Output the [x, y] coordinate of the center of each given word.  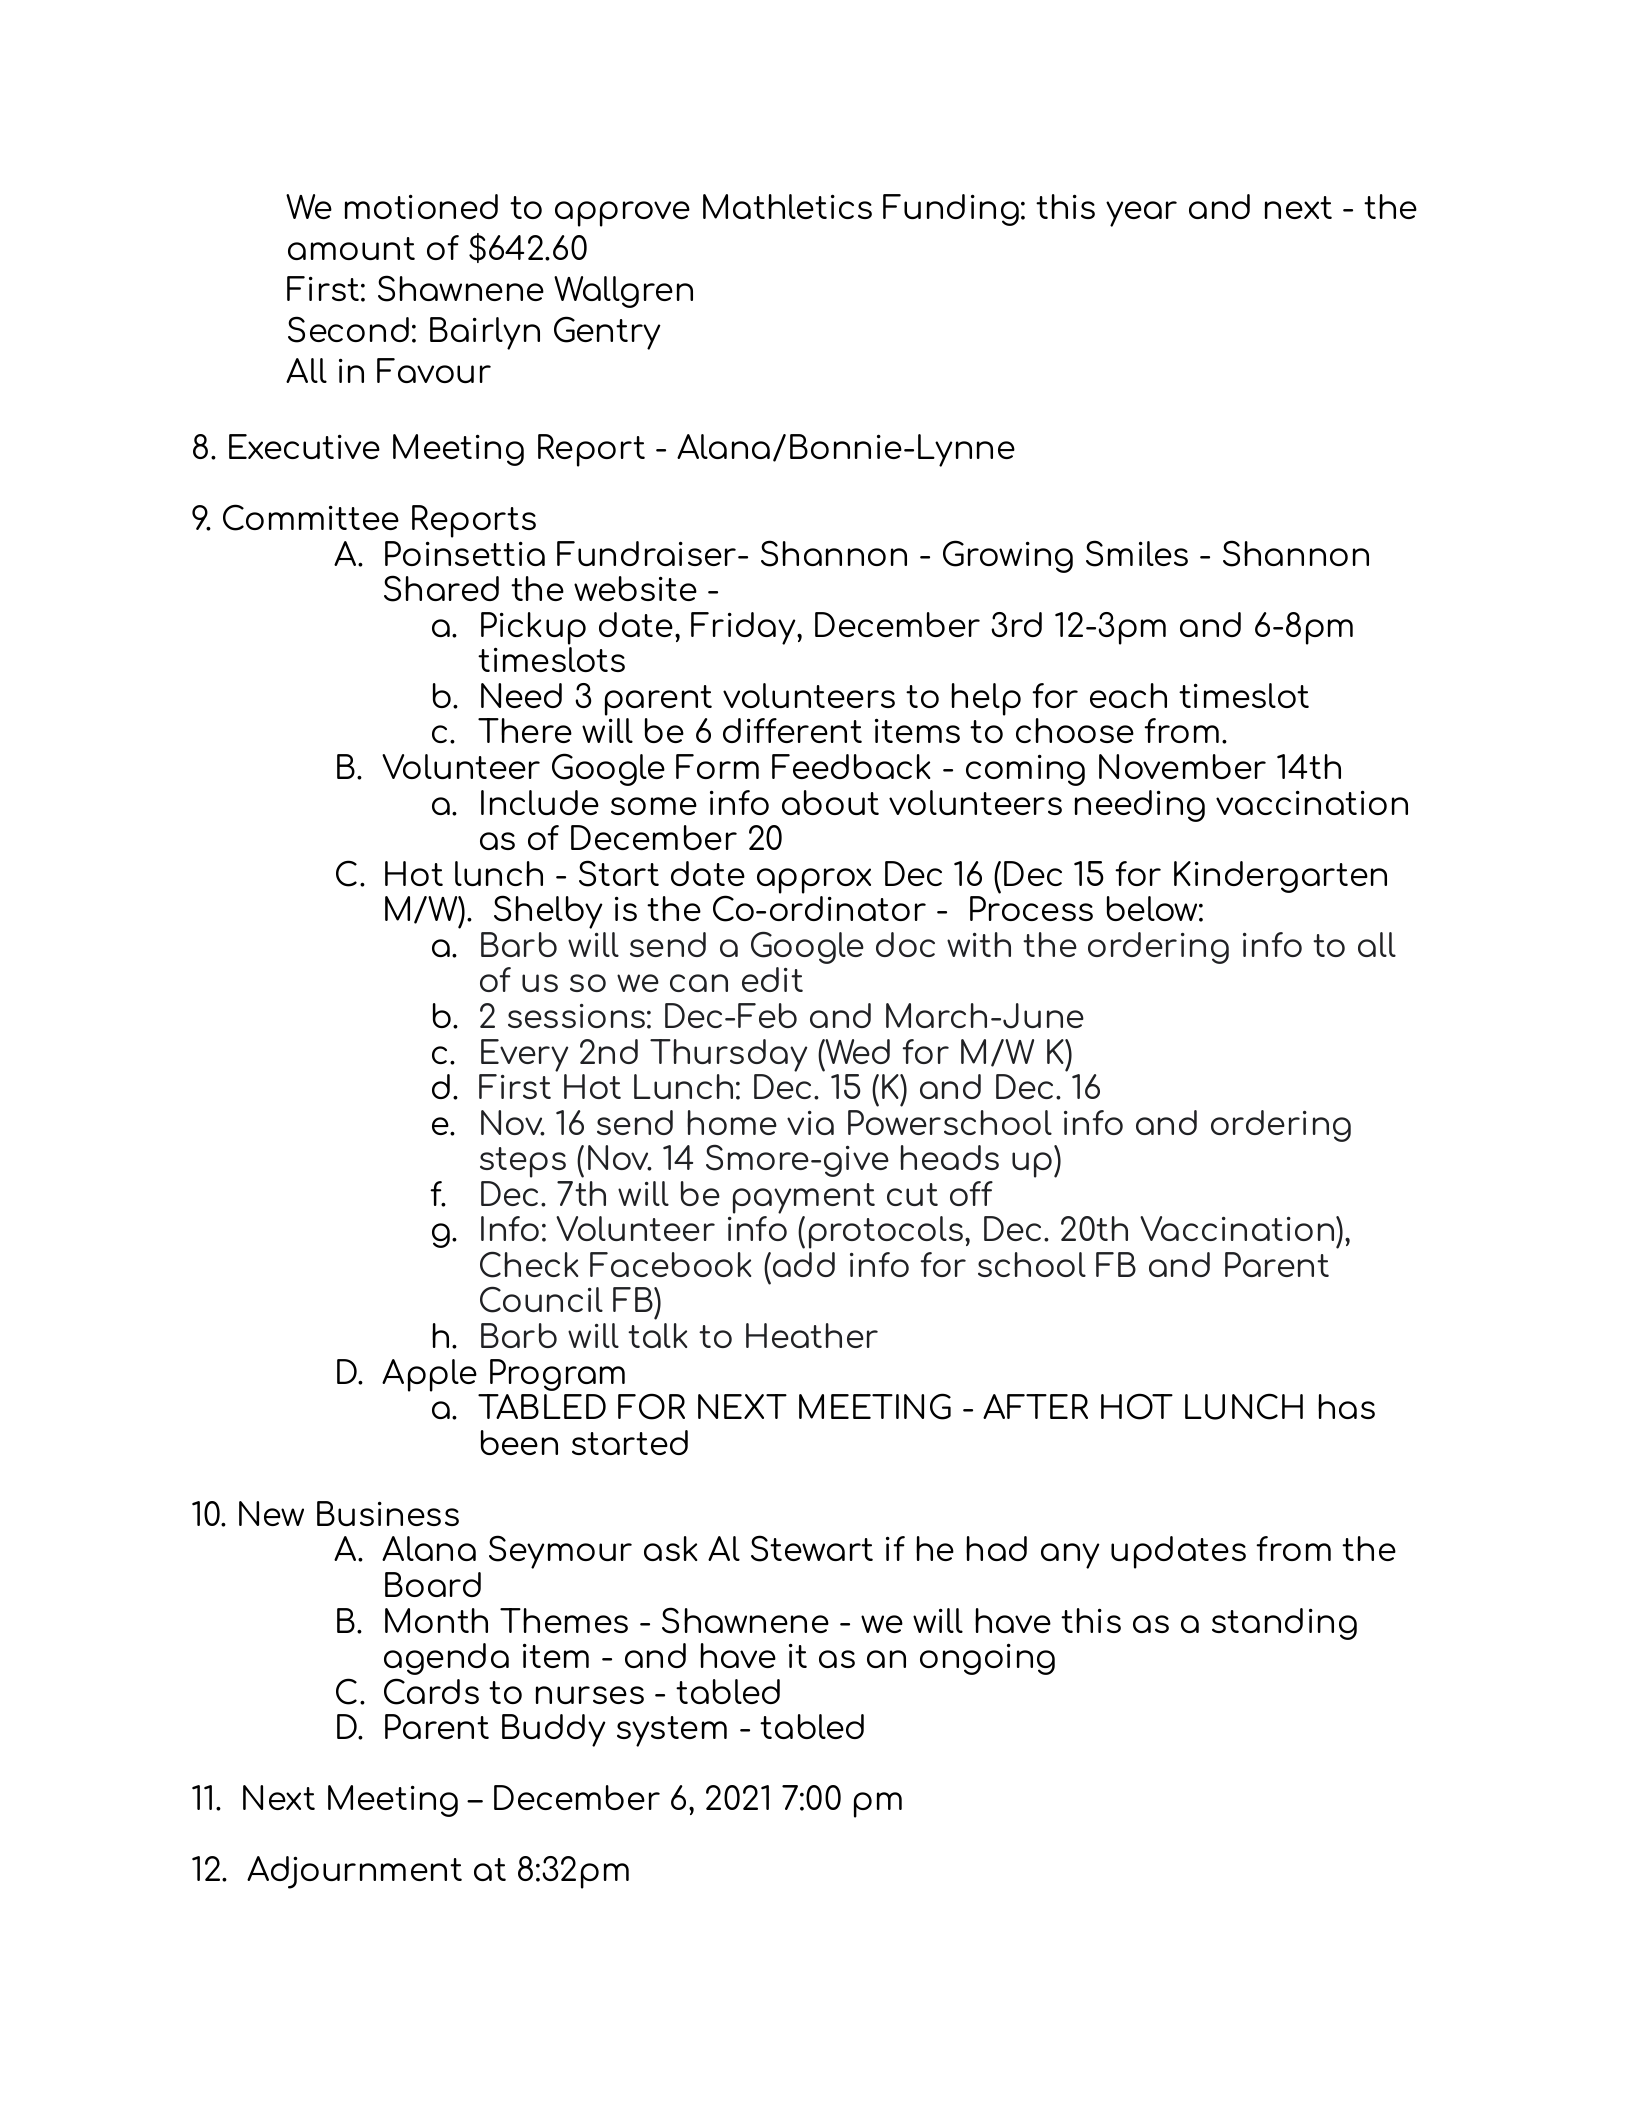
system [672, 1731]
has [1346, 1406]
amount [351, 248]
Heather [812, 1335]
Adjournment [354, 1872]
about [830, 802]
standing [1284, 1624]
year [1141, 214]
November [1182, 766]
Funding [951, 210]
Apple [429, 1375]
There [525, 730]
